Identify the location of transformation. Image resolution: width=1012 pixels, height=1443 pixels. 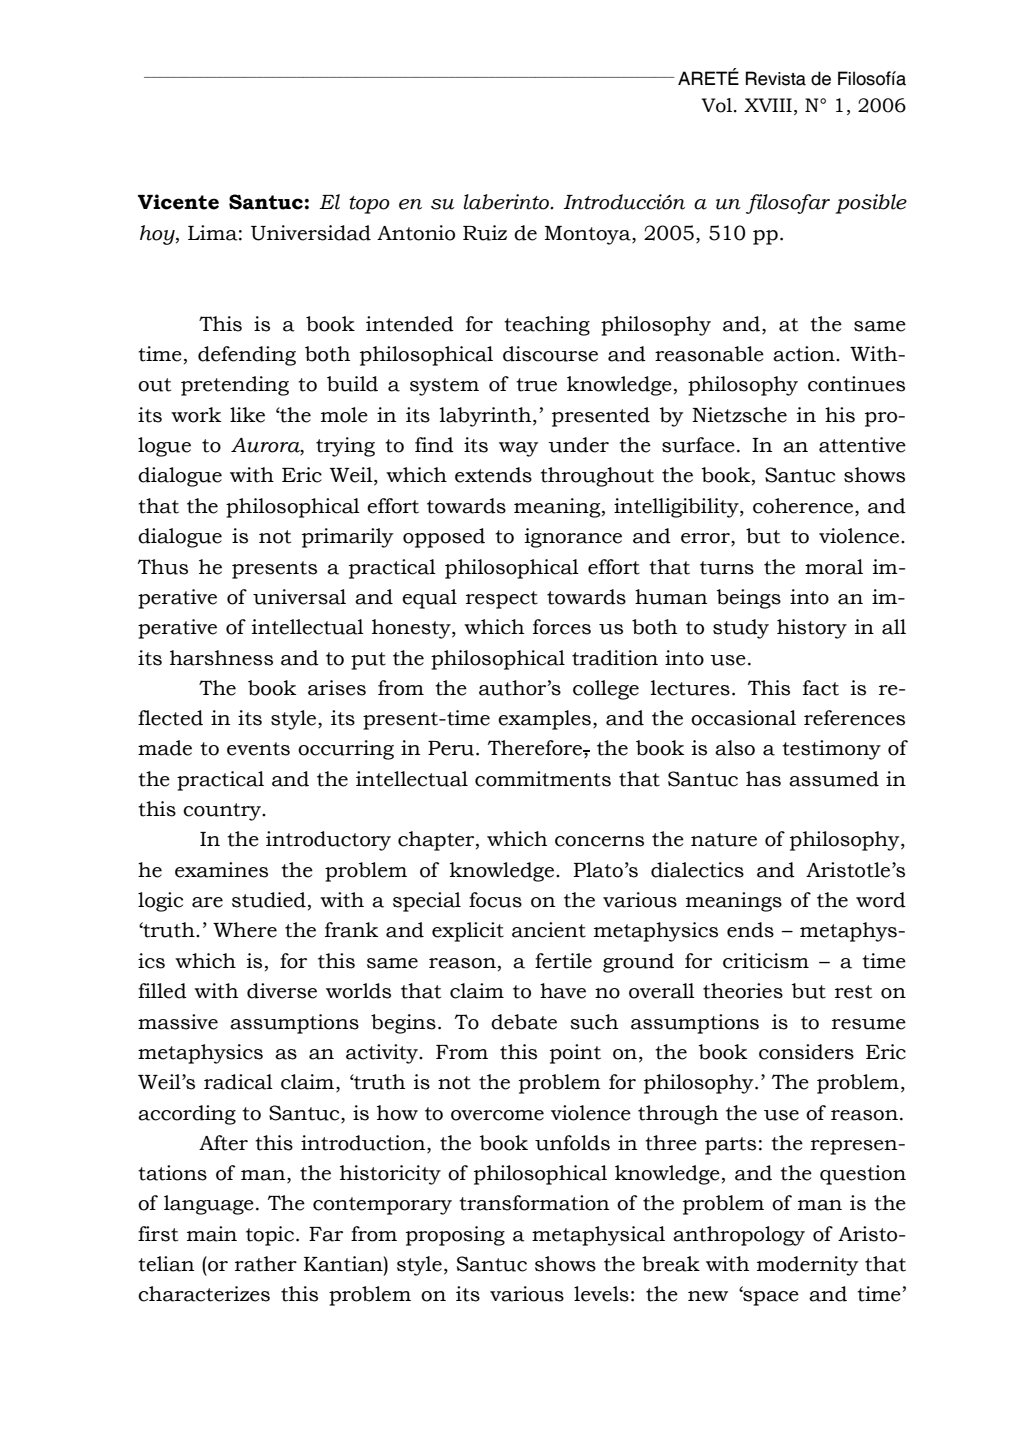
(534, 1203).
